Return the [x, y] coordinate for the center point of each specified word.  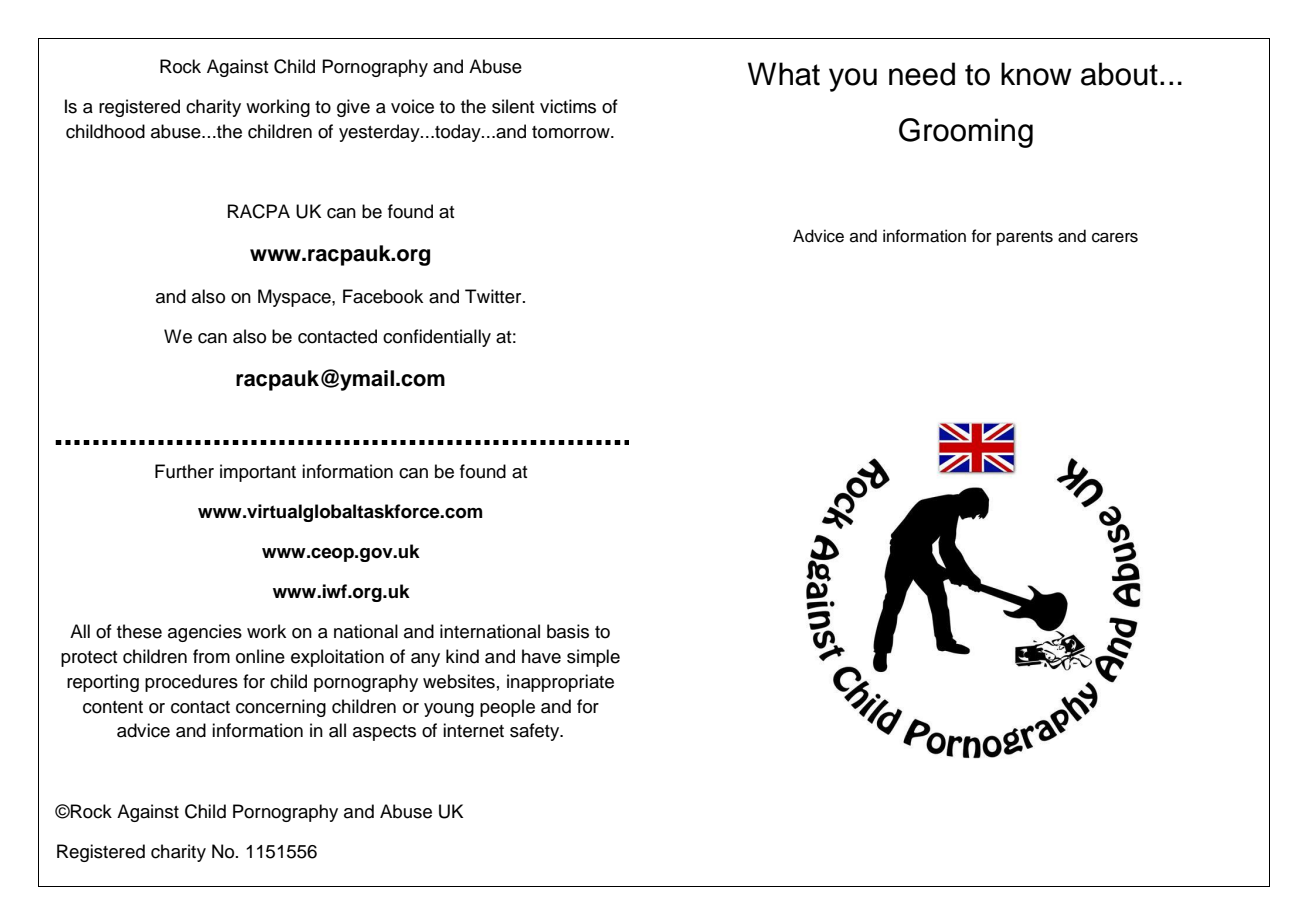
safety [536, 732]
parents [1025, 238]
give [353, 108]
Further [184, 471]
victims [568, 106]
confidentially [437, 338]
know [1036, 74]
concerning [281, 708]
